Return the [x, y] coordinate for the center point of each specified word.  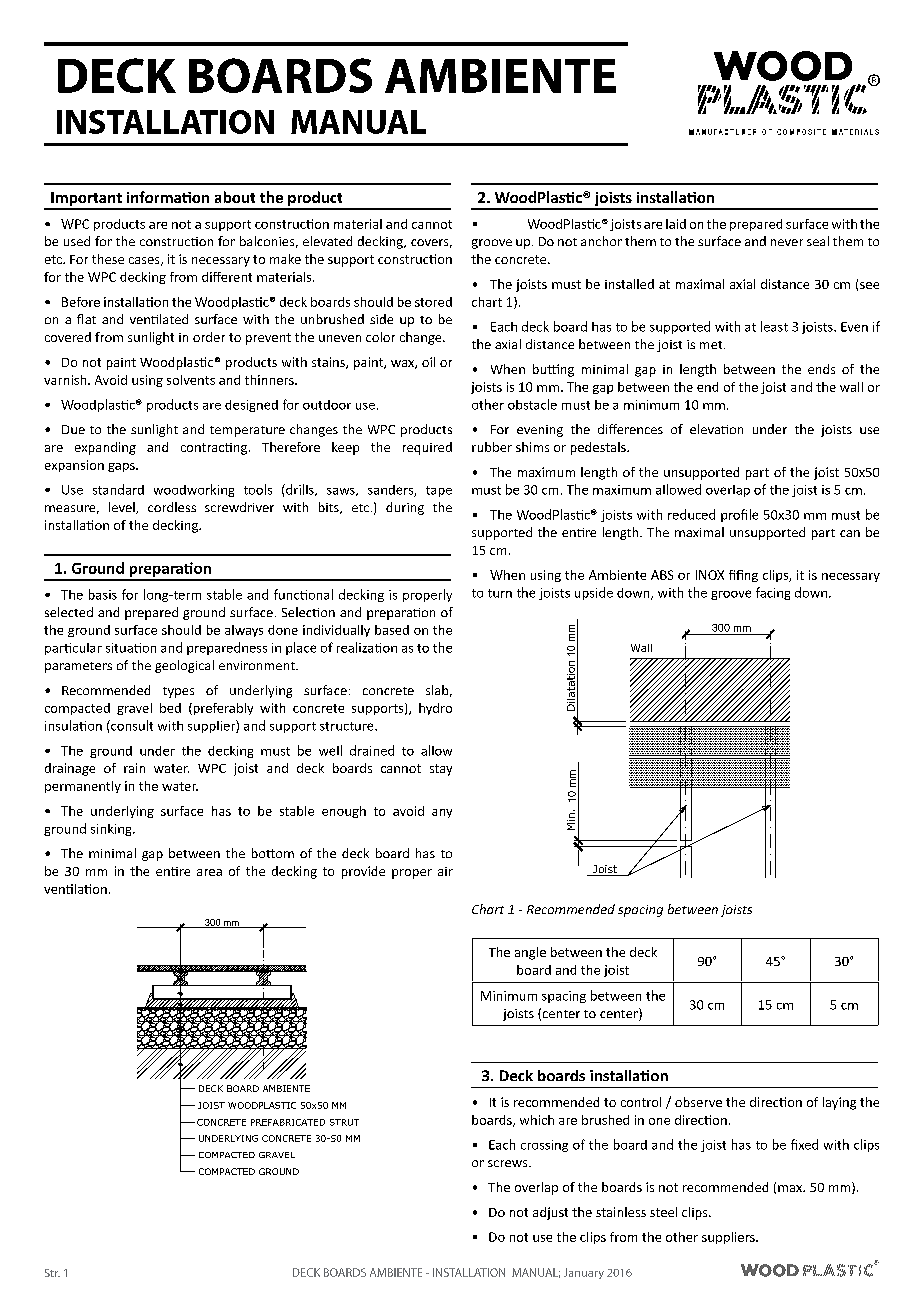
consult [131, 725]
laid [676, 224]
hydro [435, 709]
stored [433, 302]
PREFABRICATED [288, 1122]
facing [773, 593]
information [168, 197]
